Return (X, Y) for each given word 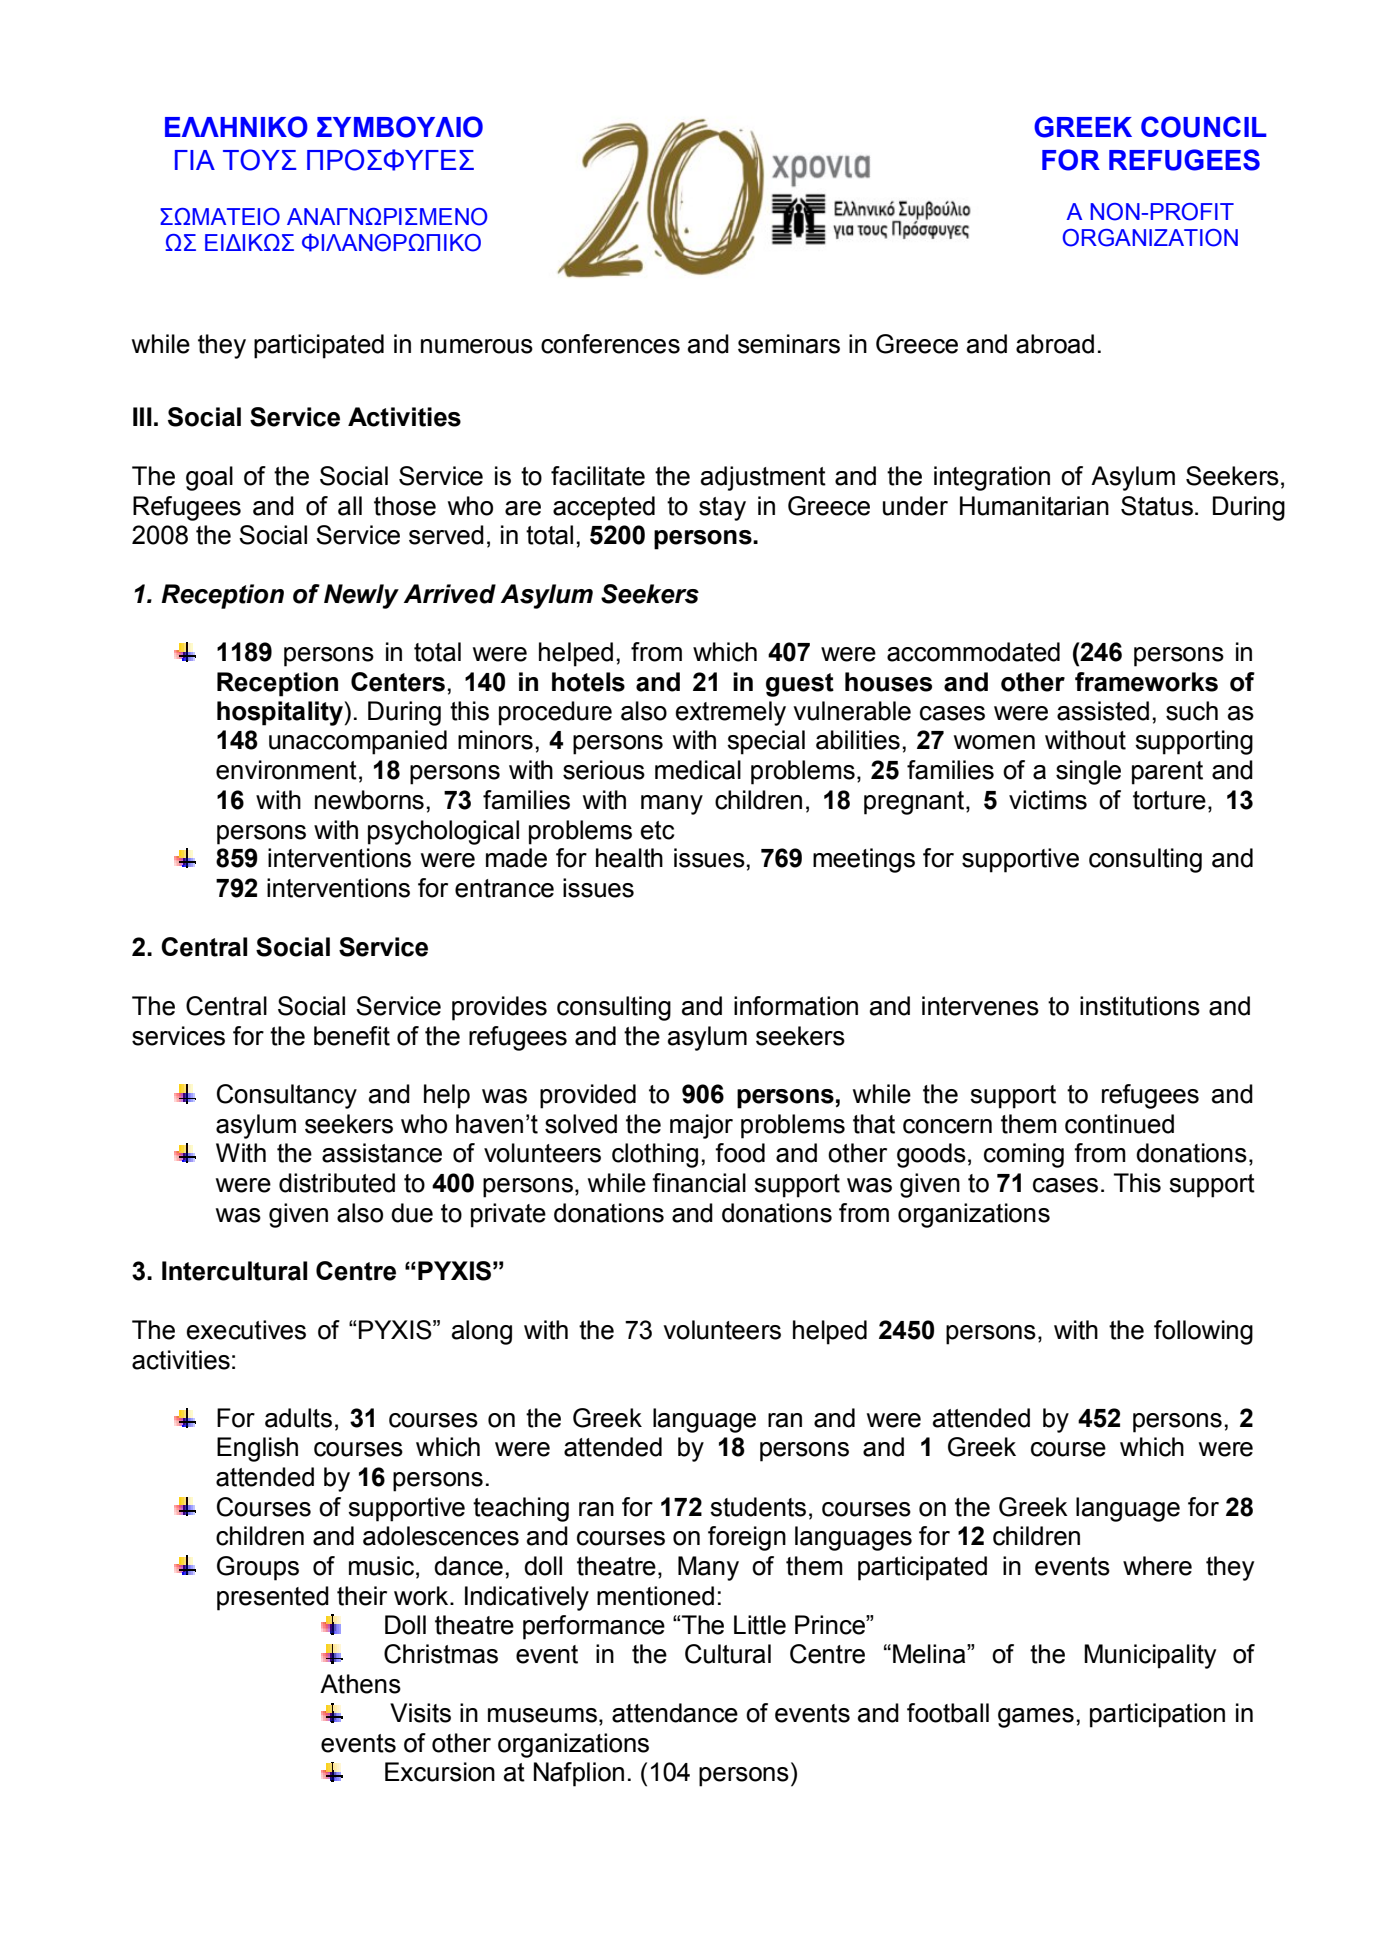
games (1036, 1718)
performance (594, 1627)
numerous (477, 346)
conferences (610, 344)
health (629, 858)
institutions (1140, 1006)
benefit (352, 1036)
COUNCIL (1204, 127)
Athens (360, 1684)
